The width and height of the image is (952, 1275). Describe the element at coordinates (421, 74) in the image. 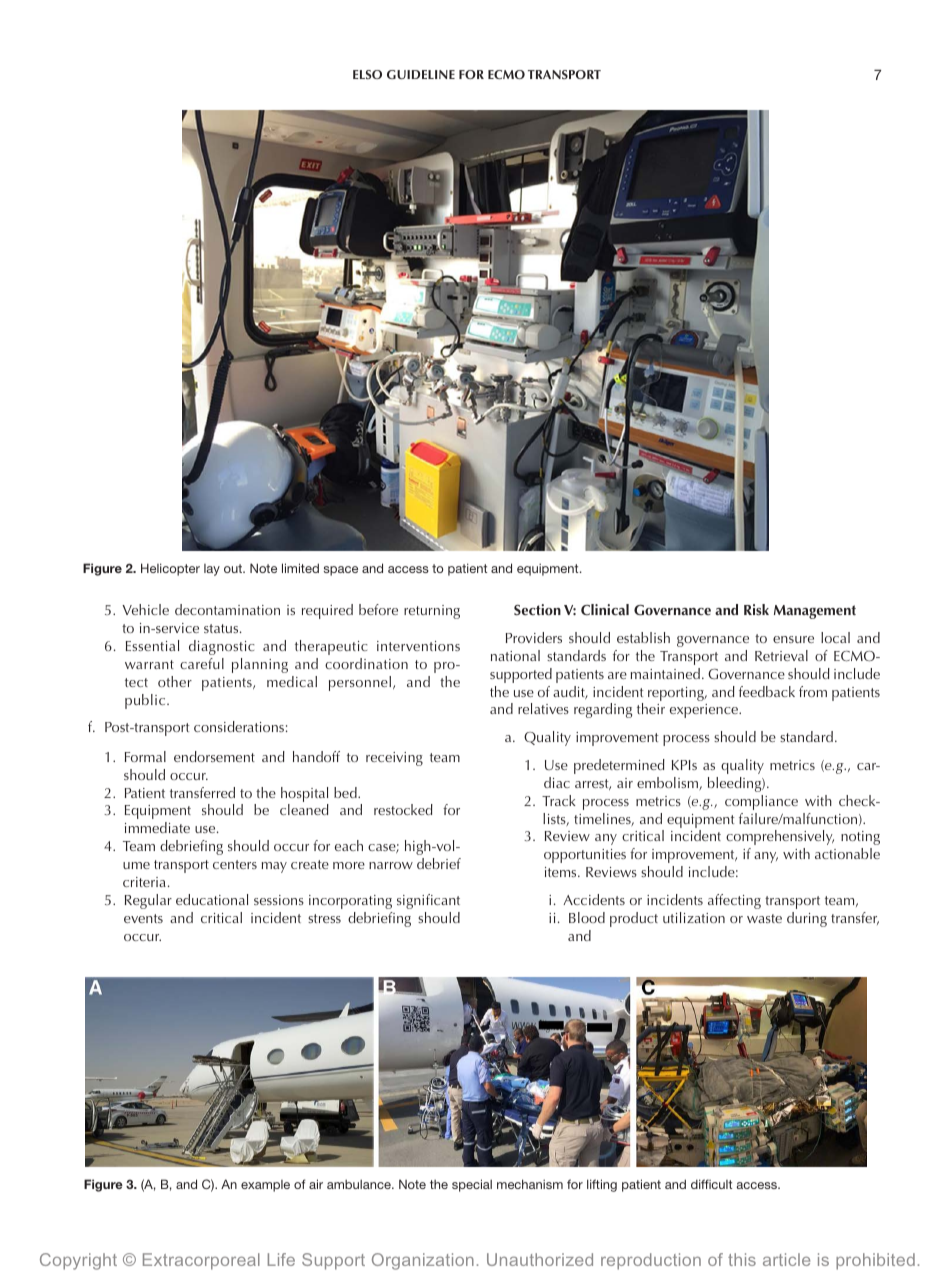

I see `GUIDELINE` at that location.
